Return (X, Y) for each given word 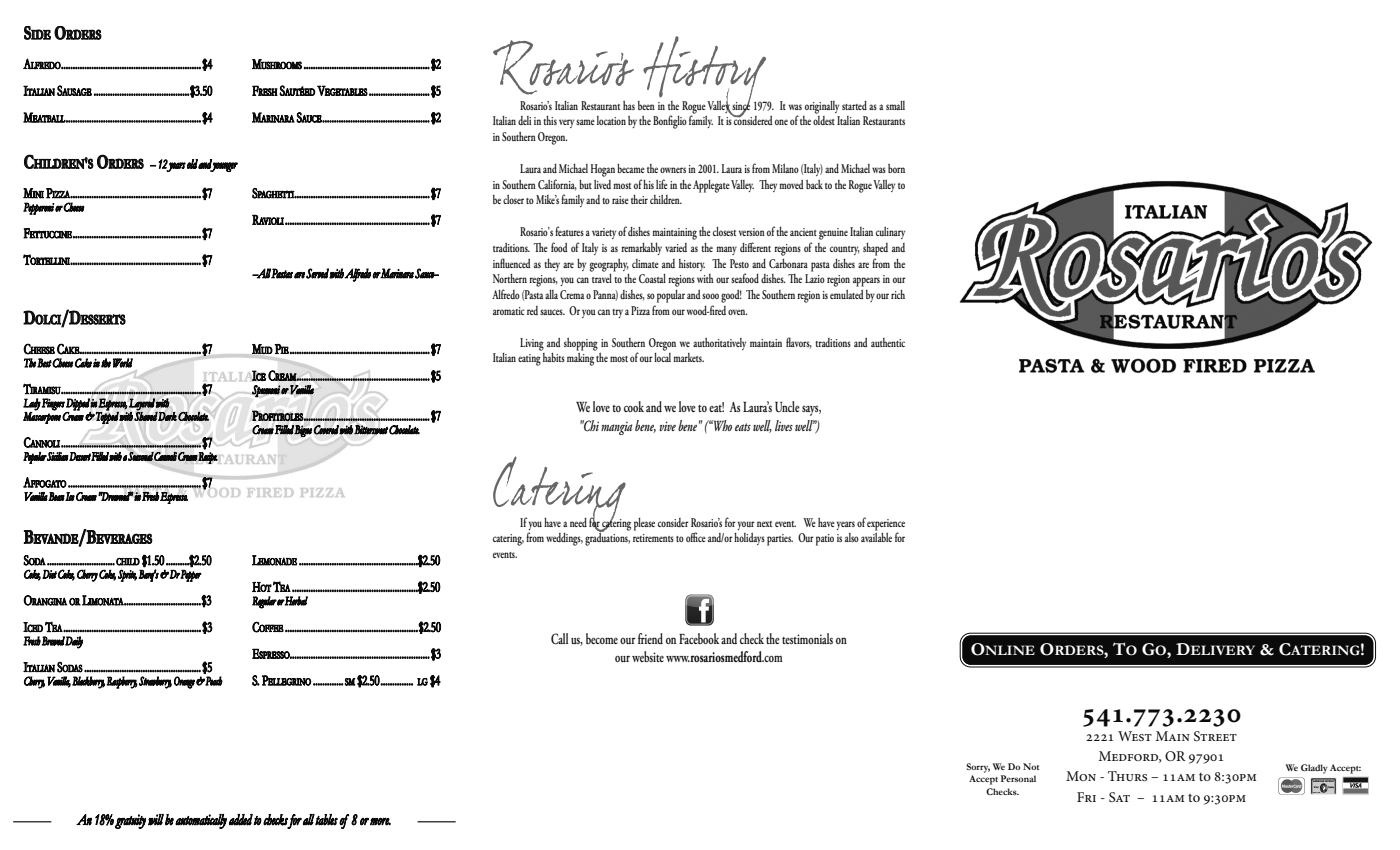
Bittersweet (371, 430)
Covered (327, 430)
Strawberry (155, 682)
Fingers (53, 404)
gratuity (130, 821)
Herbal (296, 601)
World (123, 363)
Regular (264, 602)
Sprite (127, 575)
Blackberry (88, 682)
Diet (49, 574)
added (241, 820)
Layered (142, 404)
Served (318, 273)
